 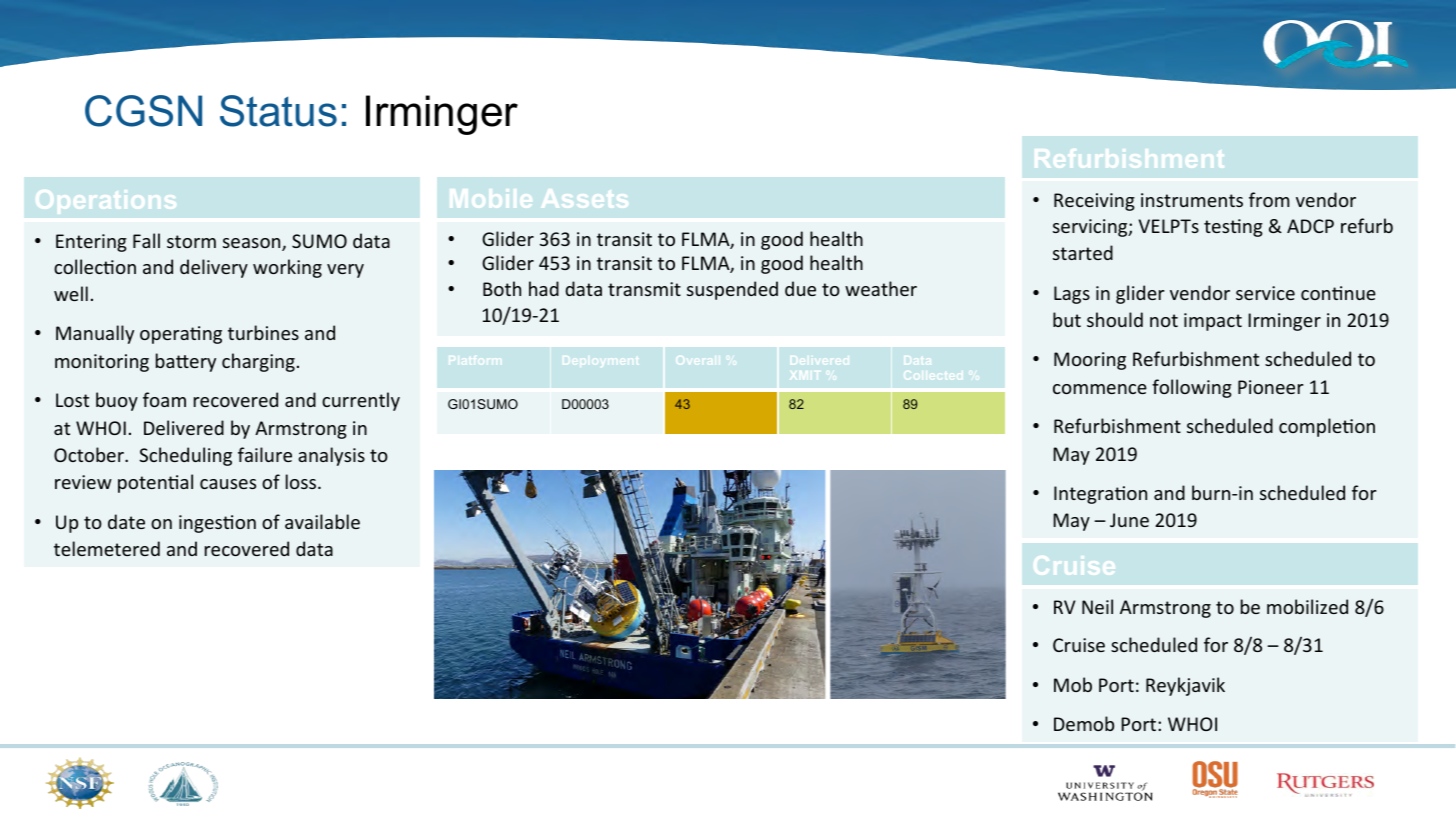 What do you see at coordinates (331, 456) in the image?
I see `analysis` at bounding box center [331, 456].
